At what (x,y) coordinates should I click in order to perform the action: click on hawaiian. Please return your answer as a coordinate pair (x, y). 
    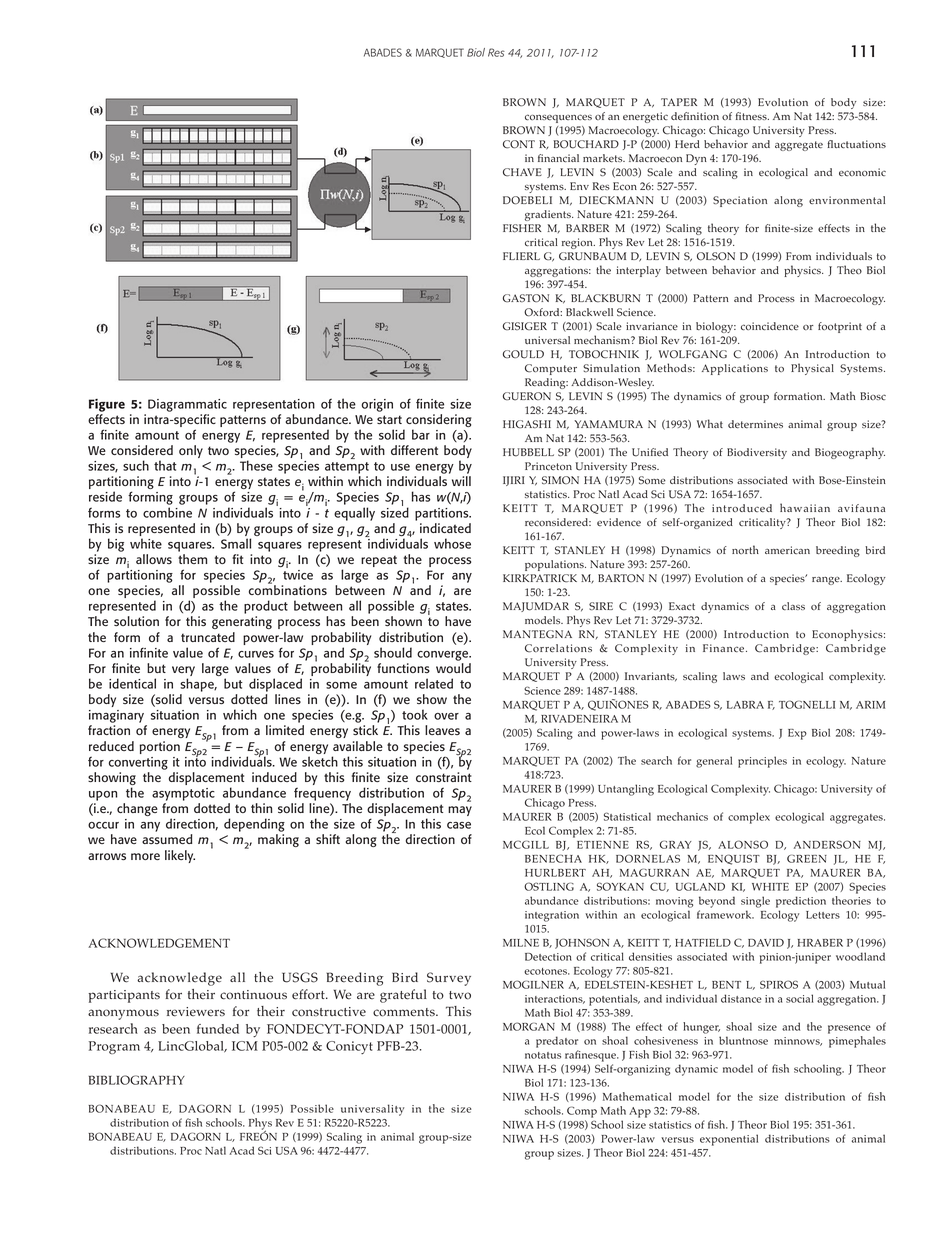
    Looking at the image, I should click on (805, 507).
